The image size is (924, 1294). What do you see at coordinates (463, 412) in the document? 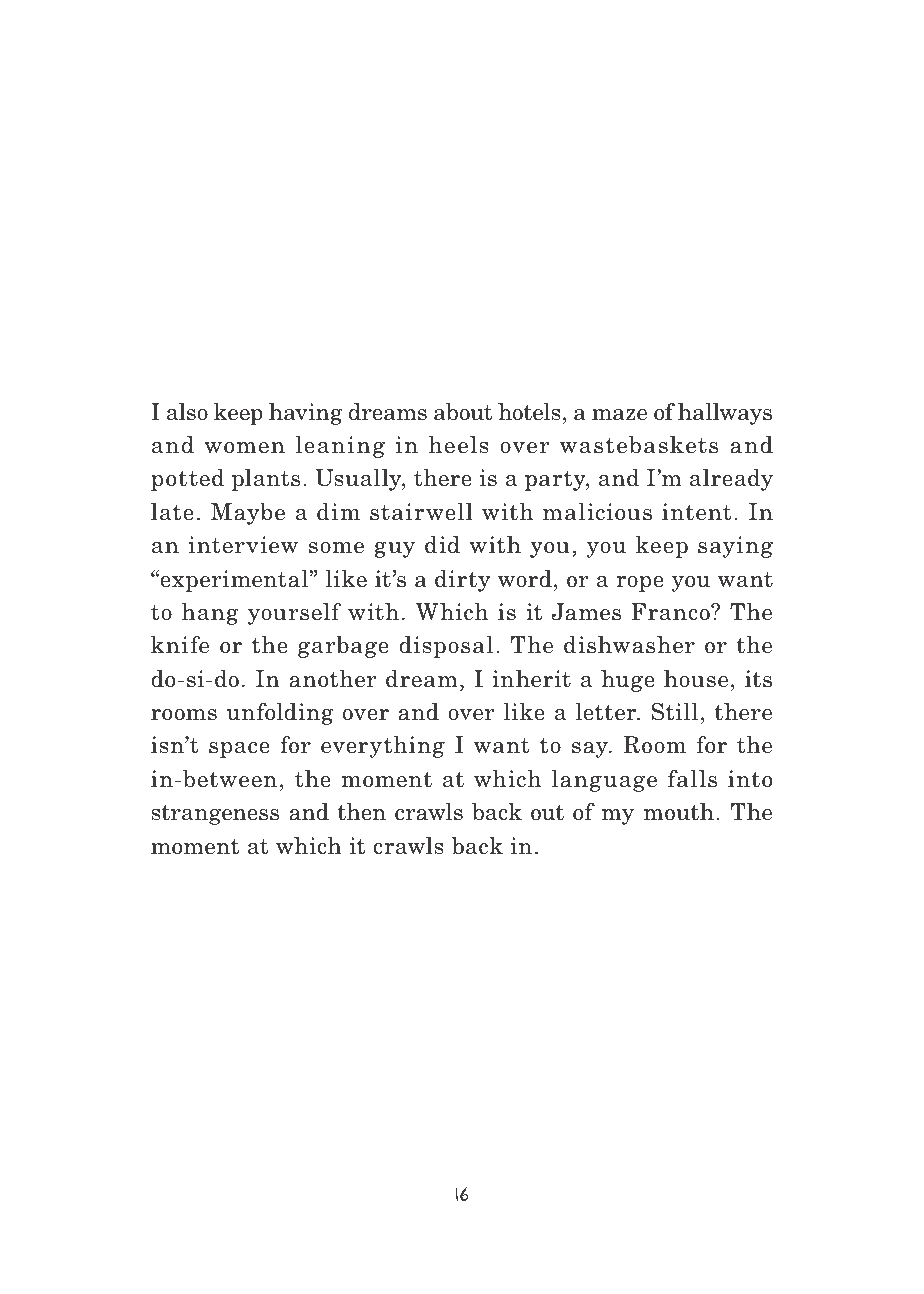
I see `about` at bounding box center [463, 412].
